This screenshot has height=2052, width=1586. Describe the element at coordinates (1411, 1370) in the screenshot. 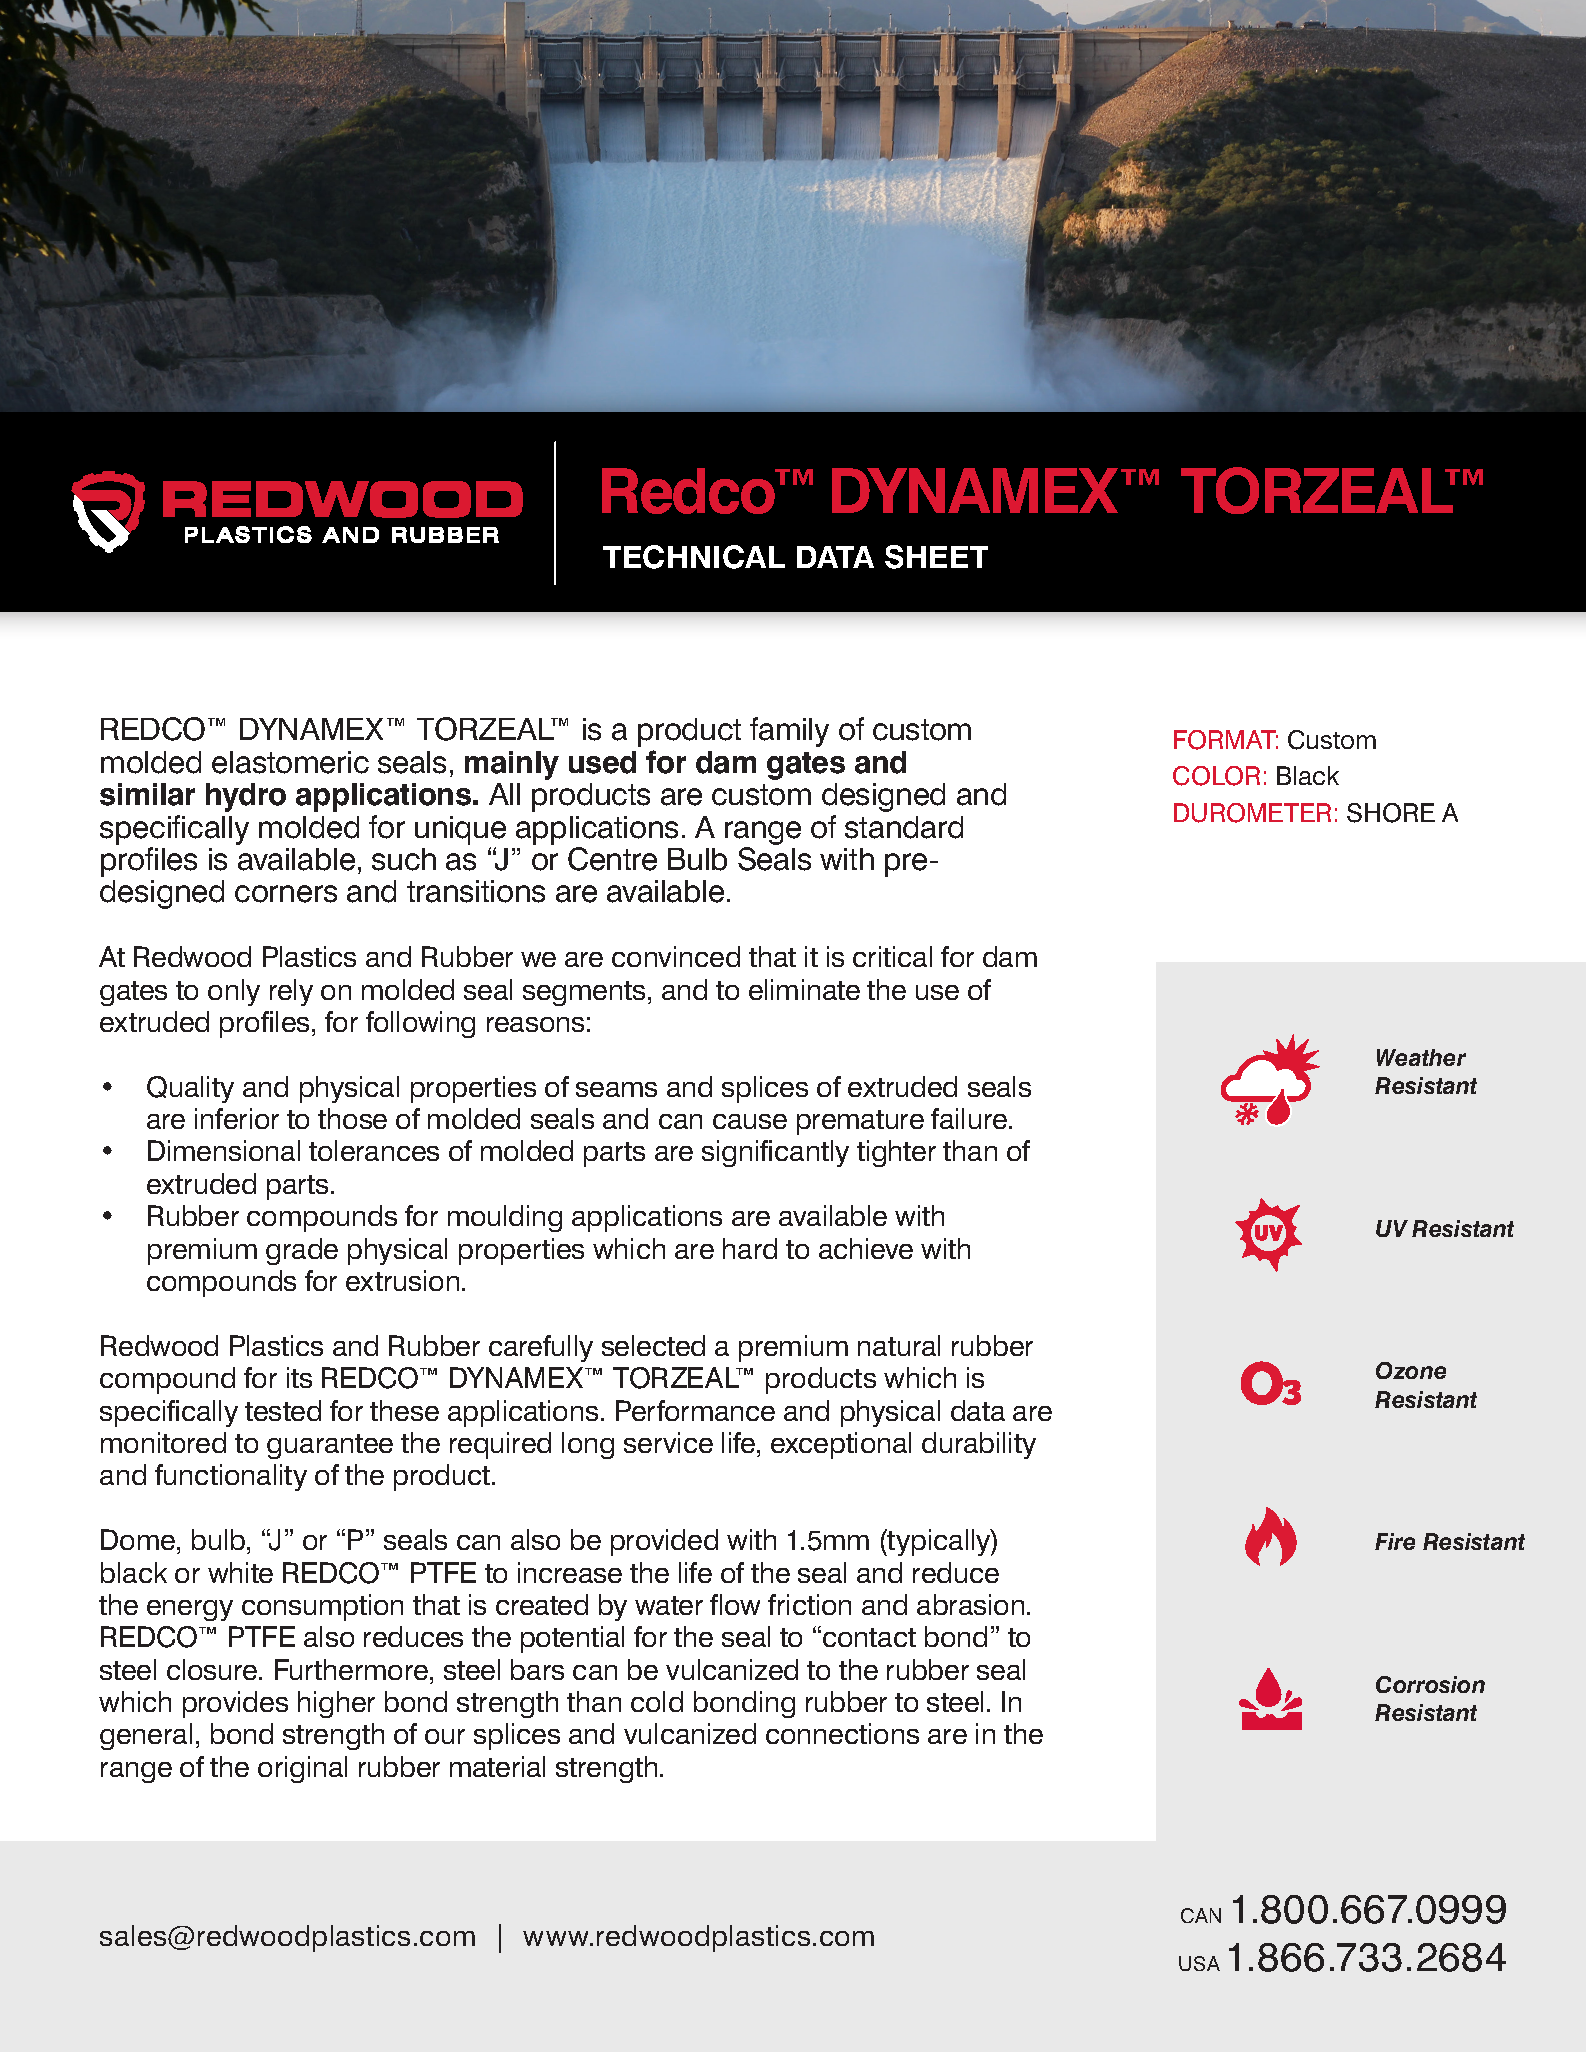

I see `Ozone` at that location.
